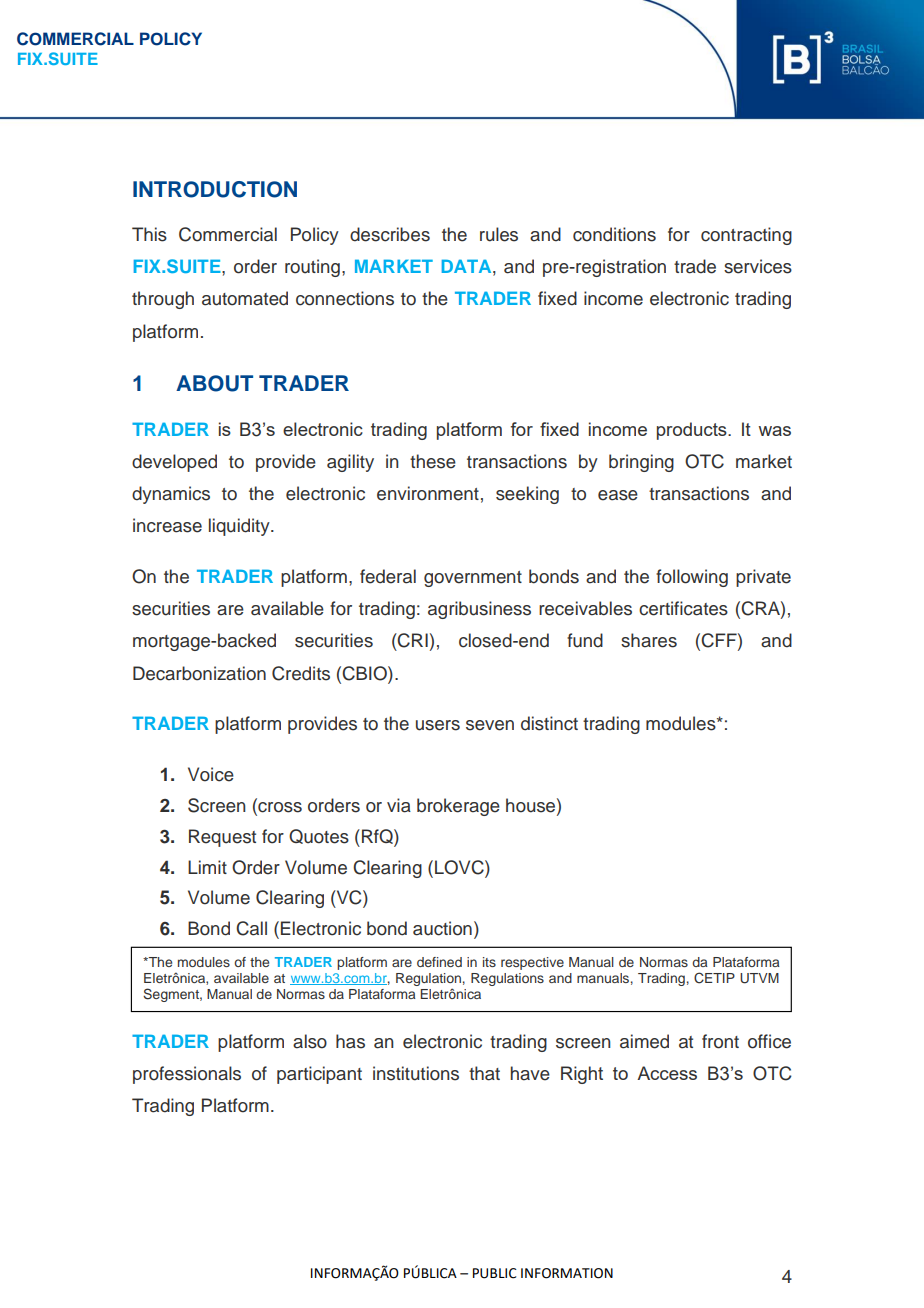  What do you see at coordinates (211, 774) in the screenshot?
I see `Voice` at bounding box center [211, 774].
